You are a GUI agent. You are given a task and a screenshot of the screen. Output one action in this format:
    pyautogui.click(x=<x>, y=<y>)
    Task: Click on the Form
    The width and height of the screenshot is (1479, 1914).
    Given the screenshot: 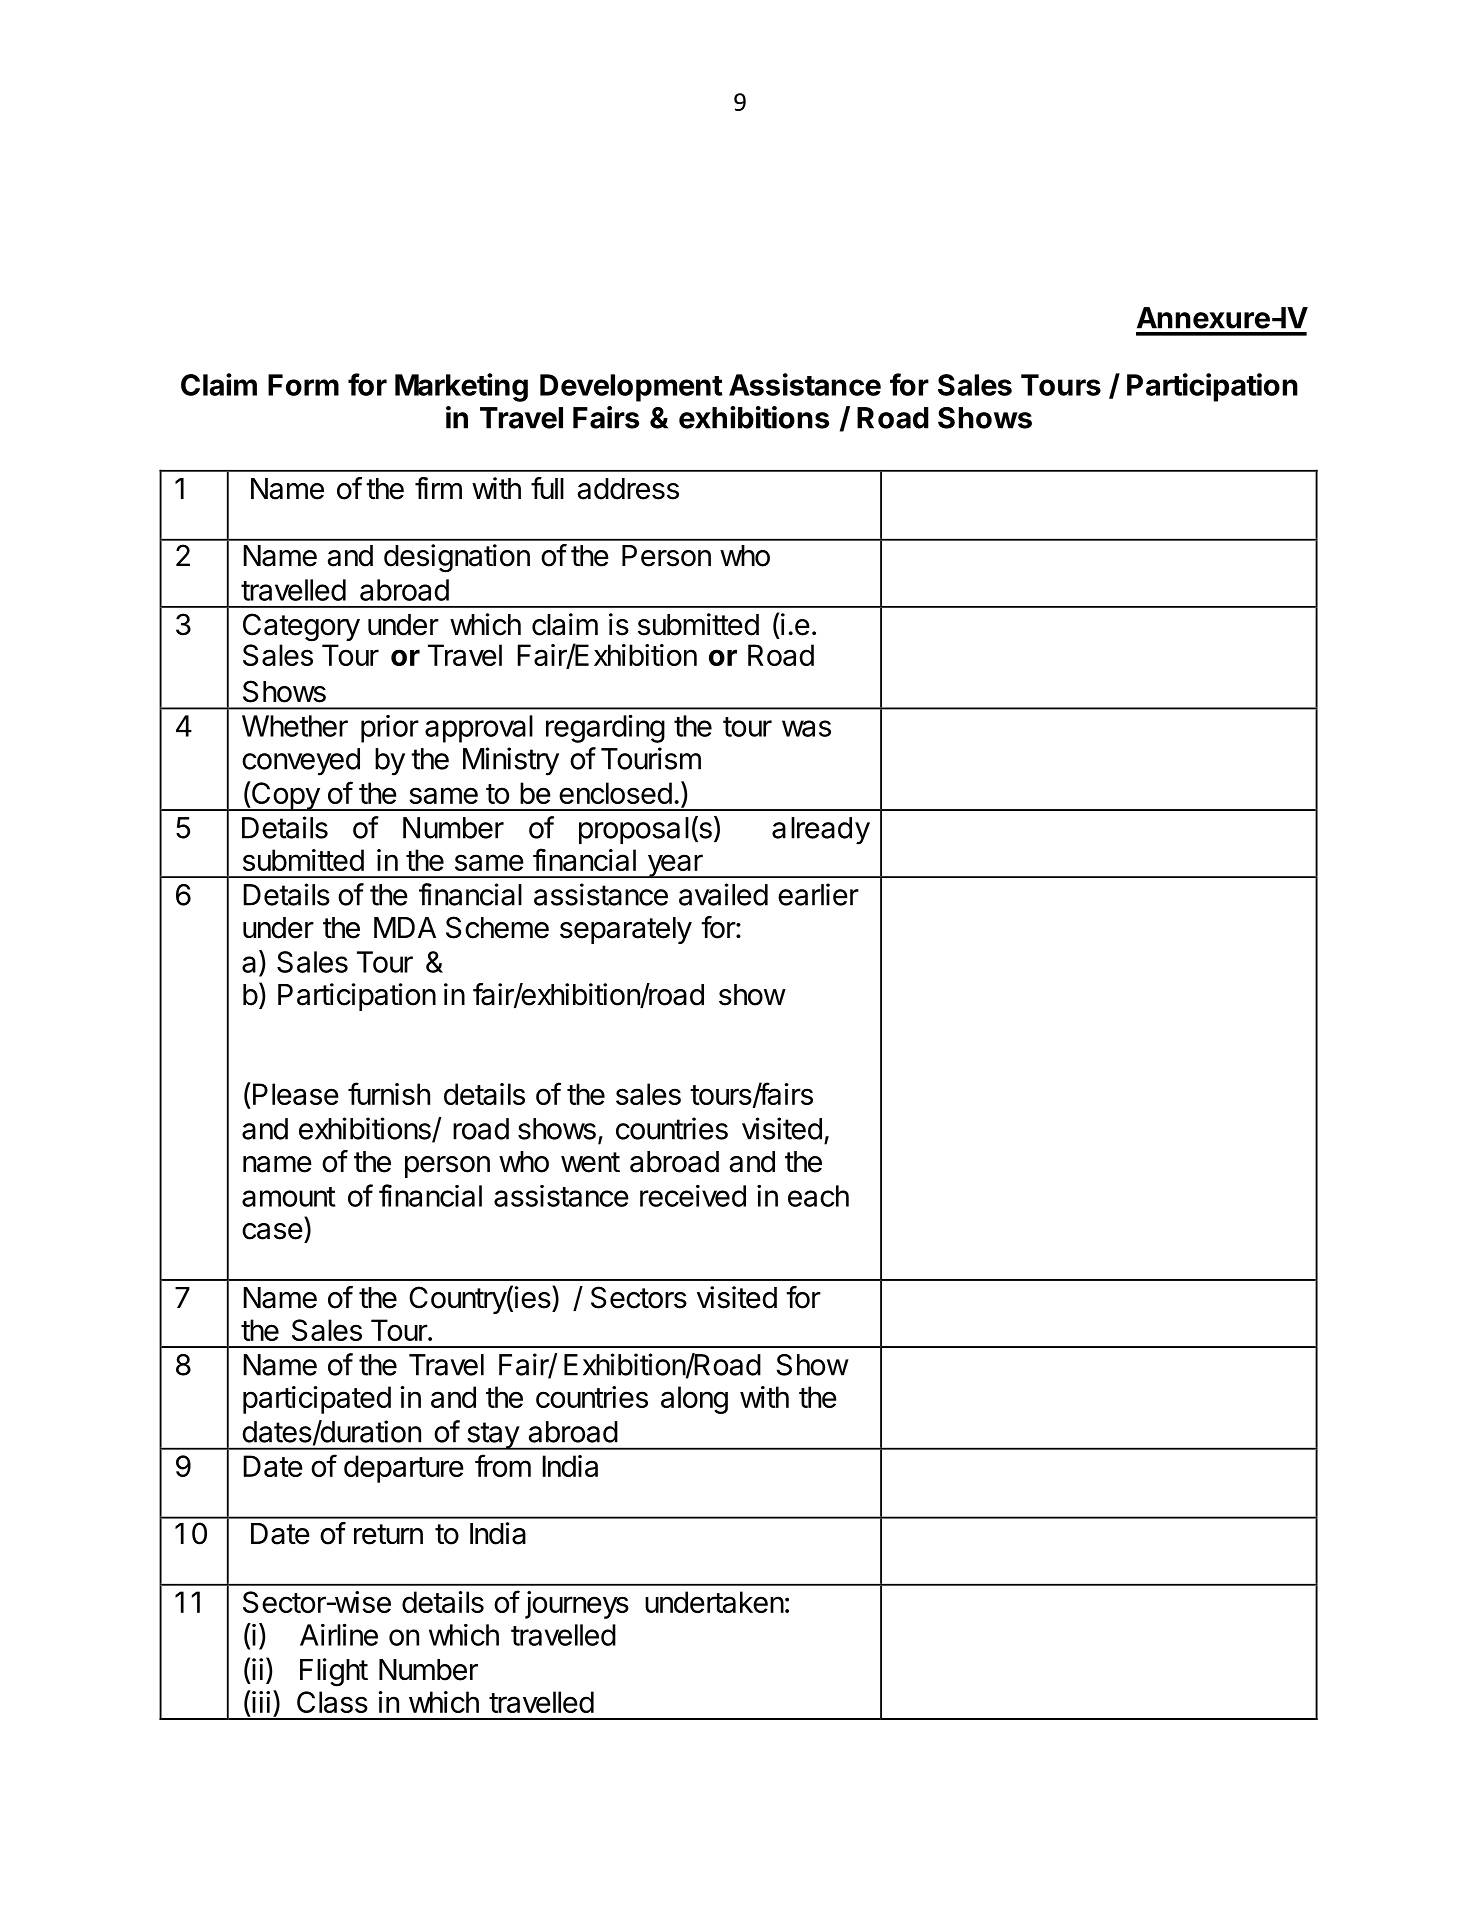 What is the action you would take?
    pyautogui.click(x=303, y=385)
